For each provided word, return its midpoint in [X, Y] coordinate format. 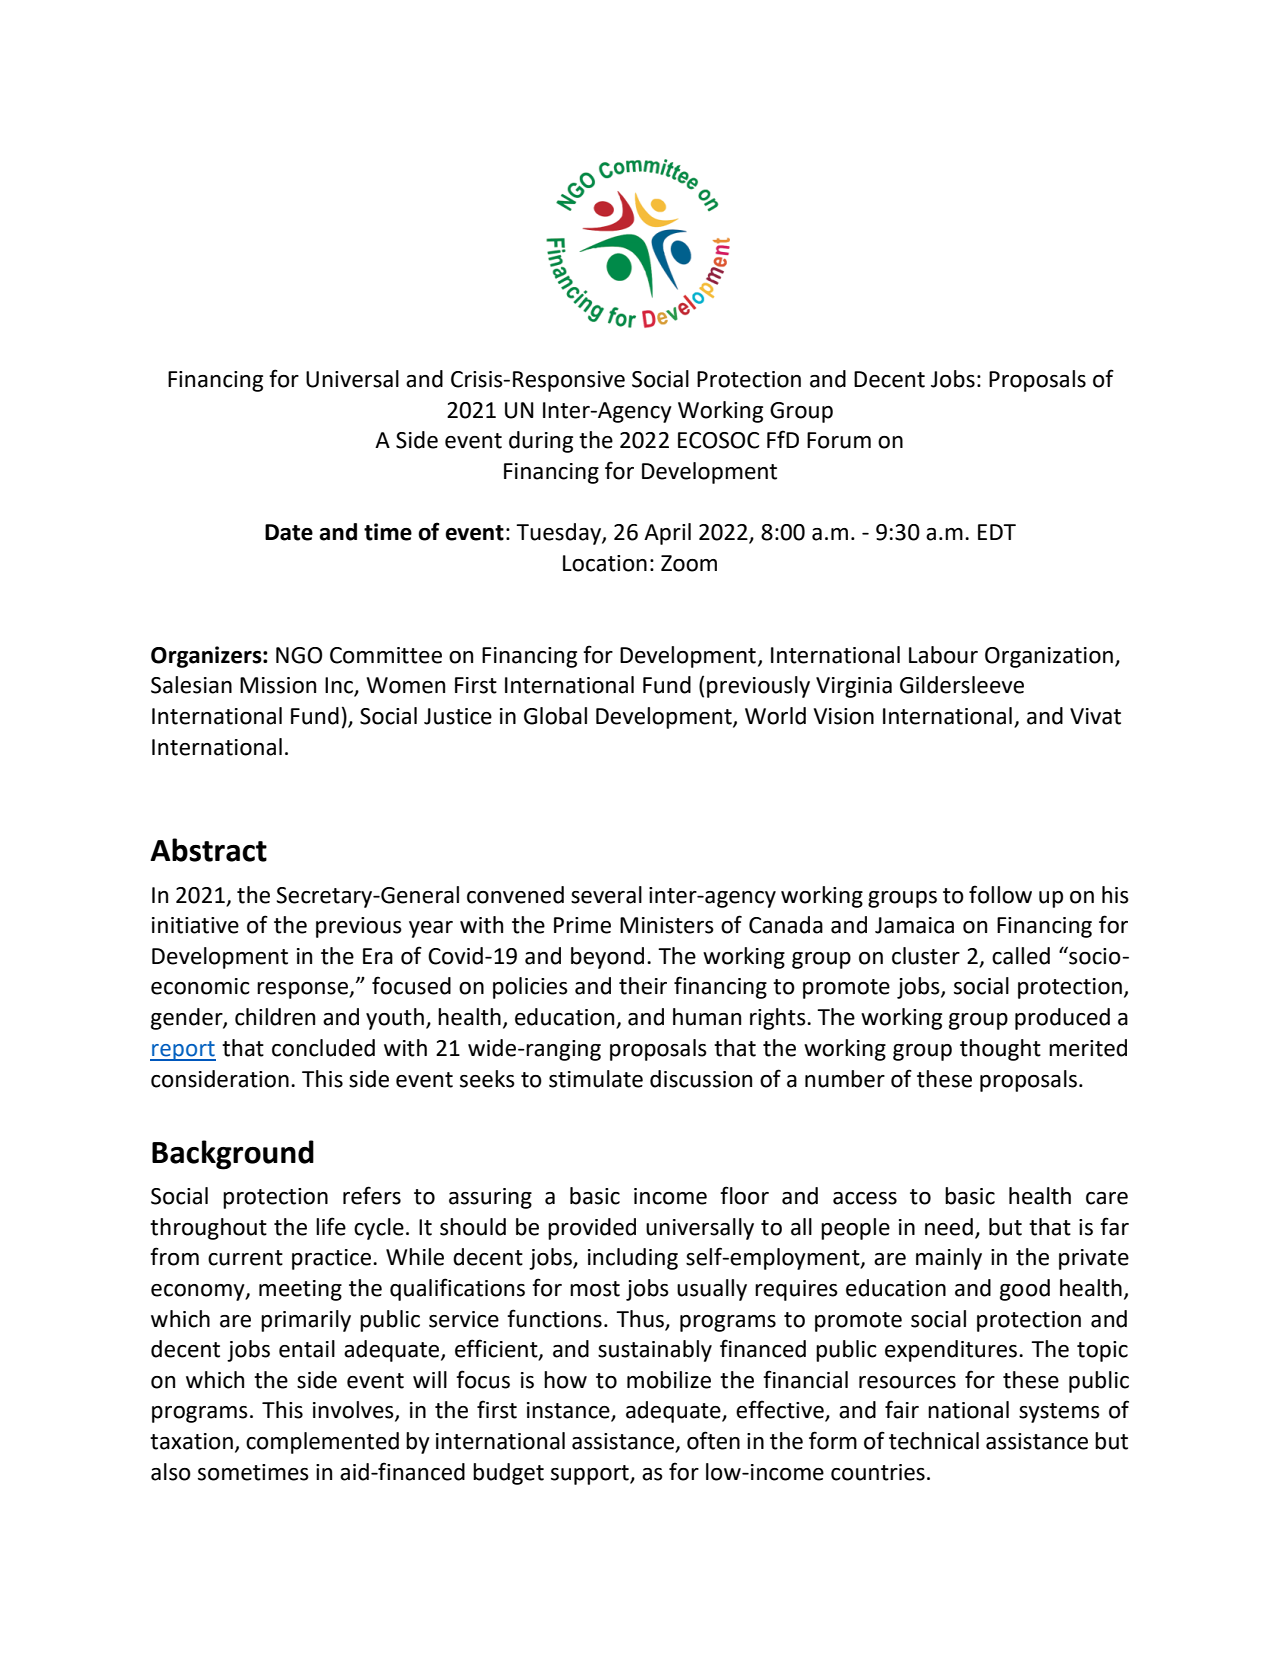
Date [289, 532]
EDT [997, 532]
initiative [195, 925]
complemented [322, 1443]
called [1021, 956]
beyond [607, 958]
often [713, 1440]
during [541, 442]
